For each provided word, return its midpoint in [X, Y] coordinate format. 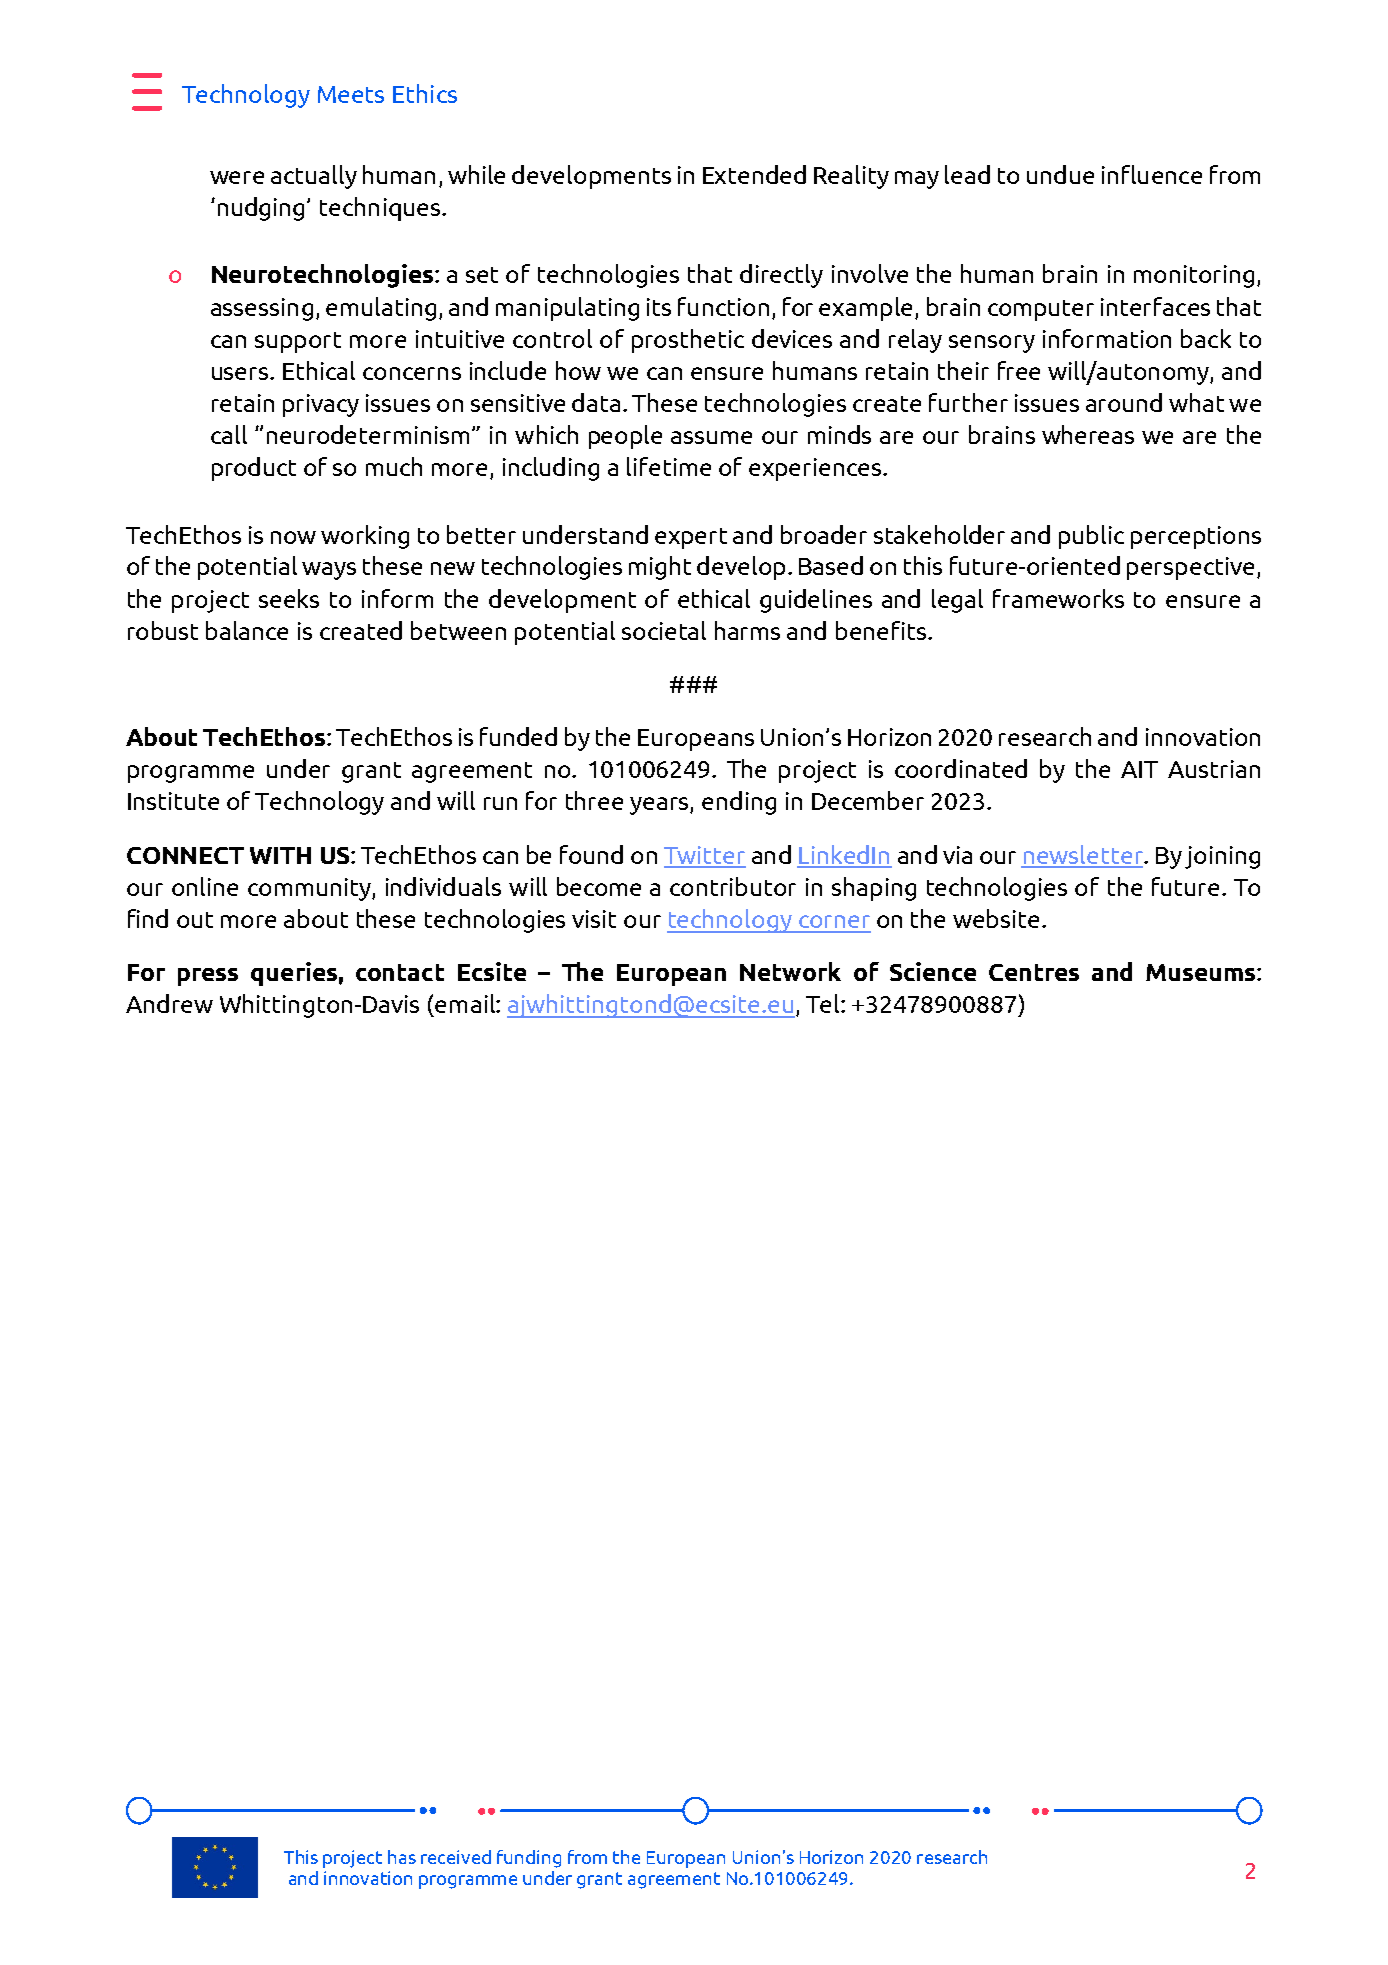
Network [790, 971]
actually [314, 177]
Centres [1034, 972]
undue [1060, 174]
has [402, 1857]
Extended [754, 174]
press [208, 977]
